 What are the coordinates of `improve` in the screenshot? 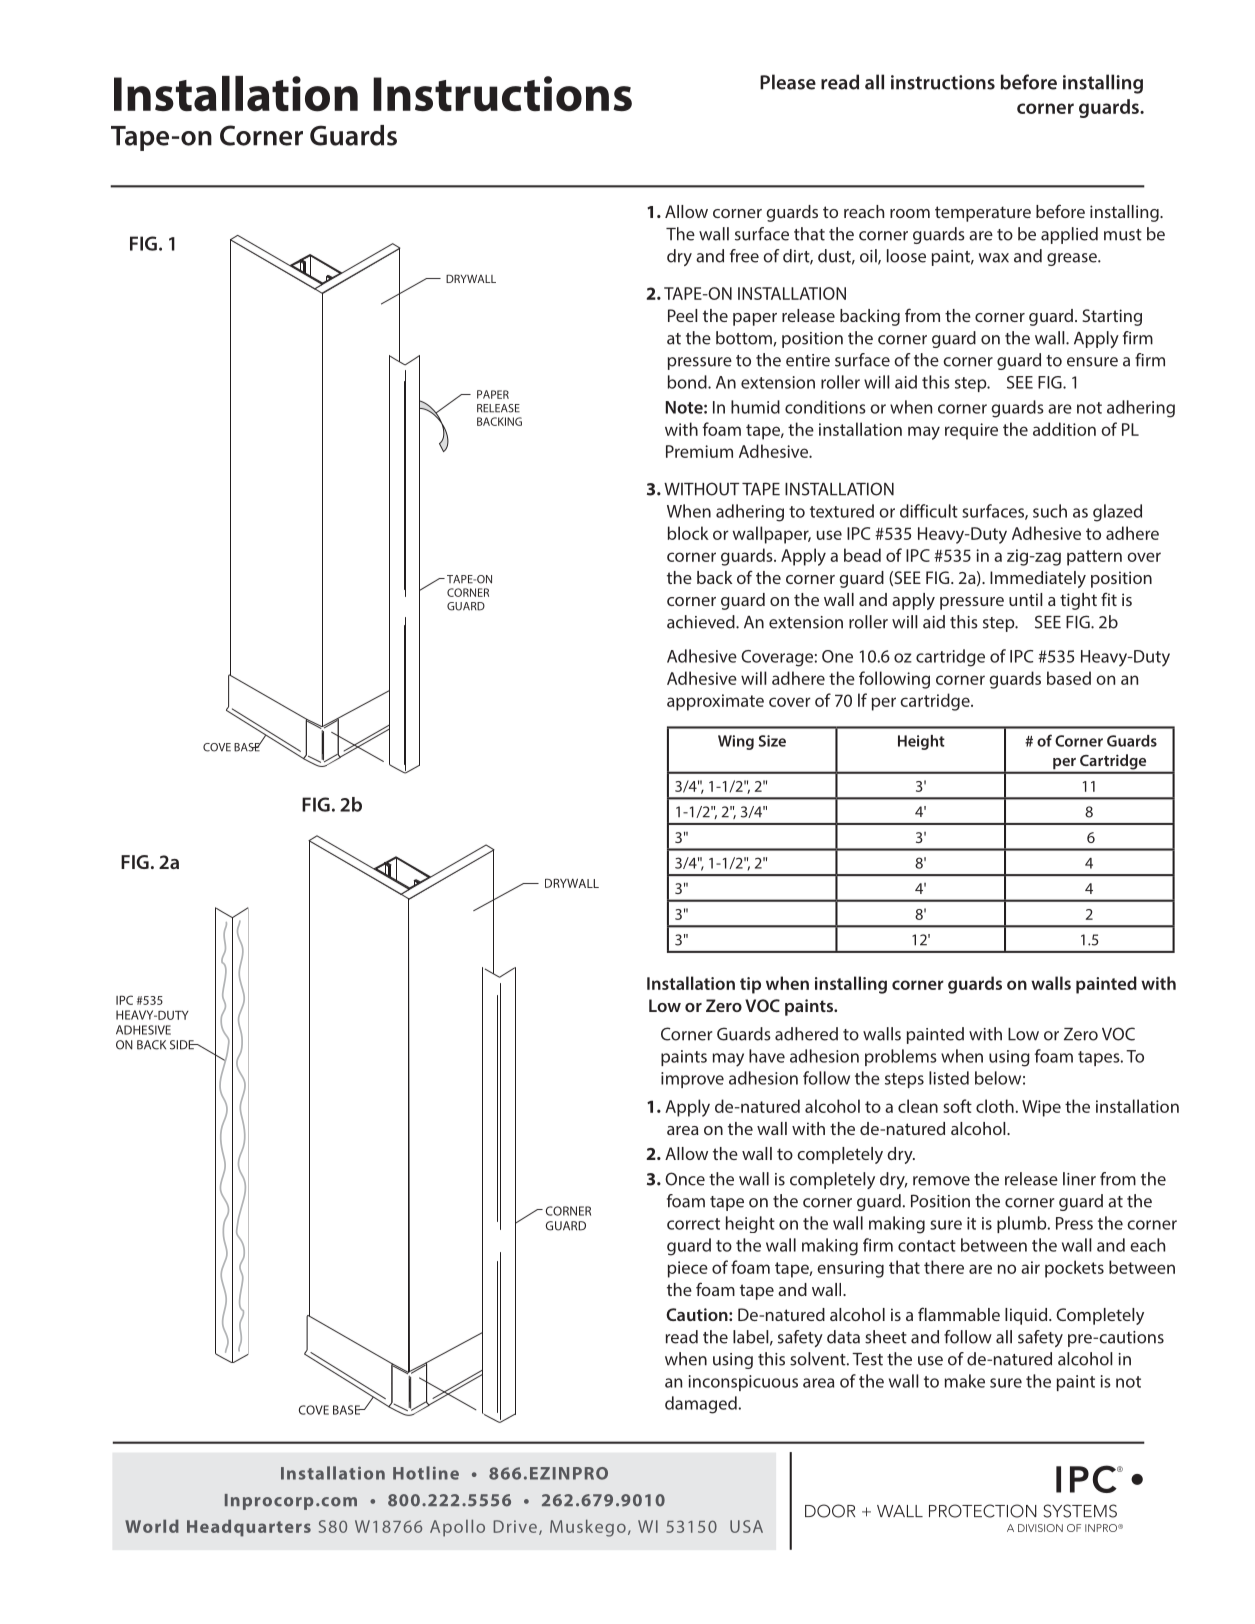 It's located at (692, 1080).
